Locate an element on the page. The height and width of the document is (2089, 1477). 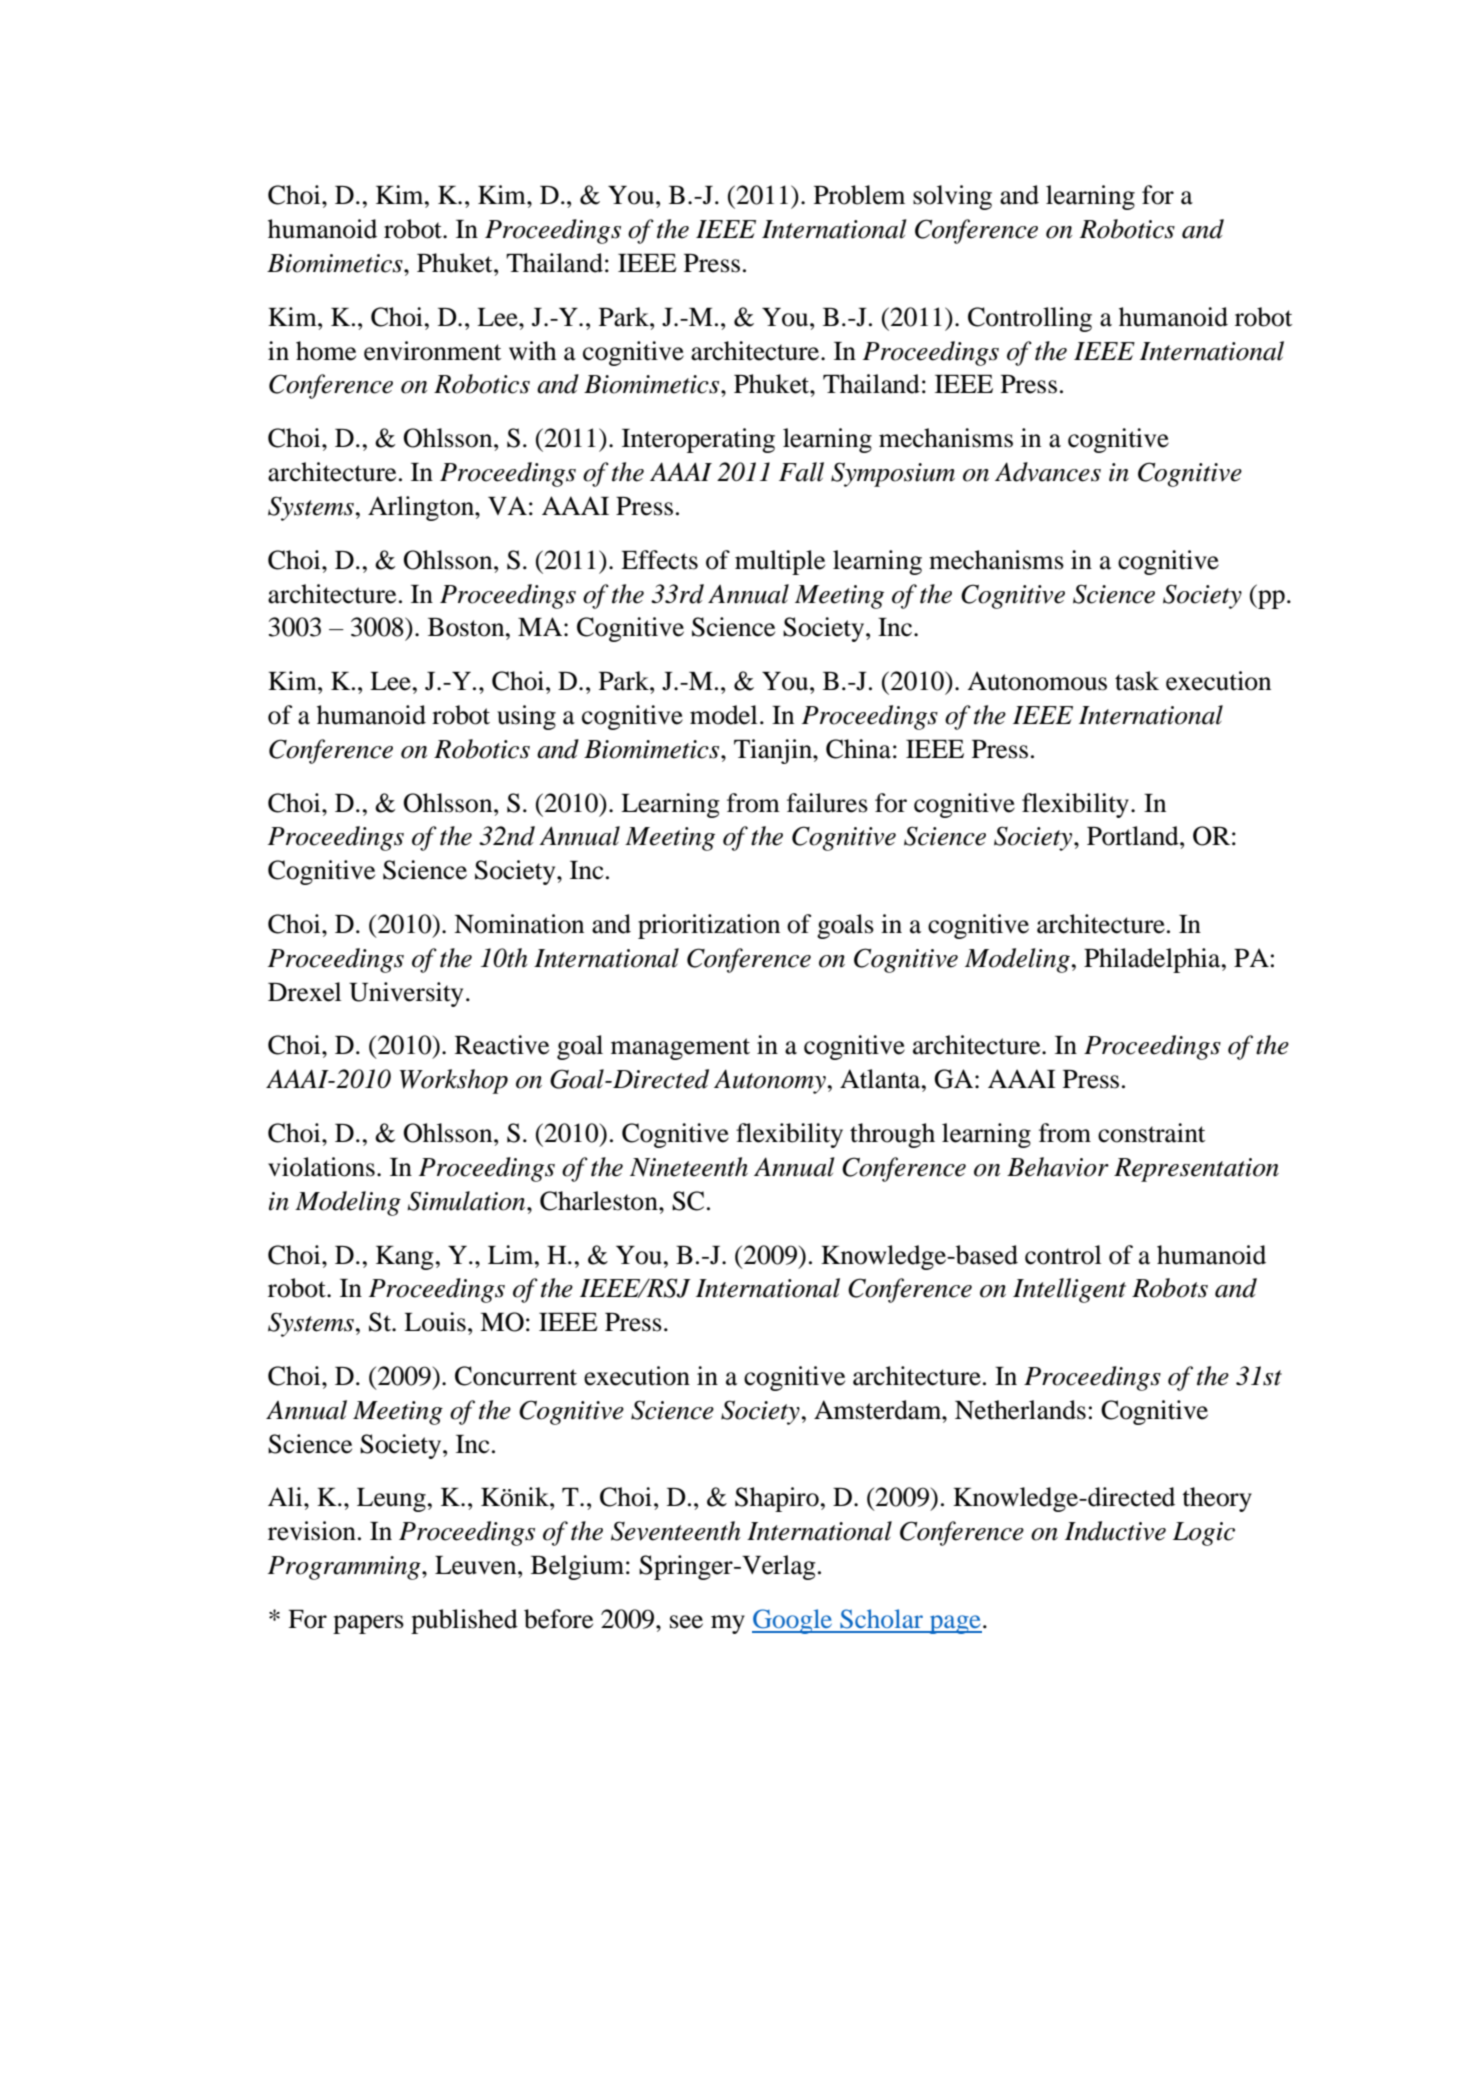
Google is located at coordinates (793, 1621).
